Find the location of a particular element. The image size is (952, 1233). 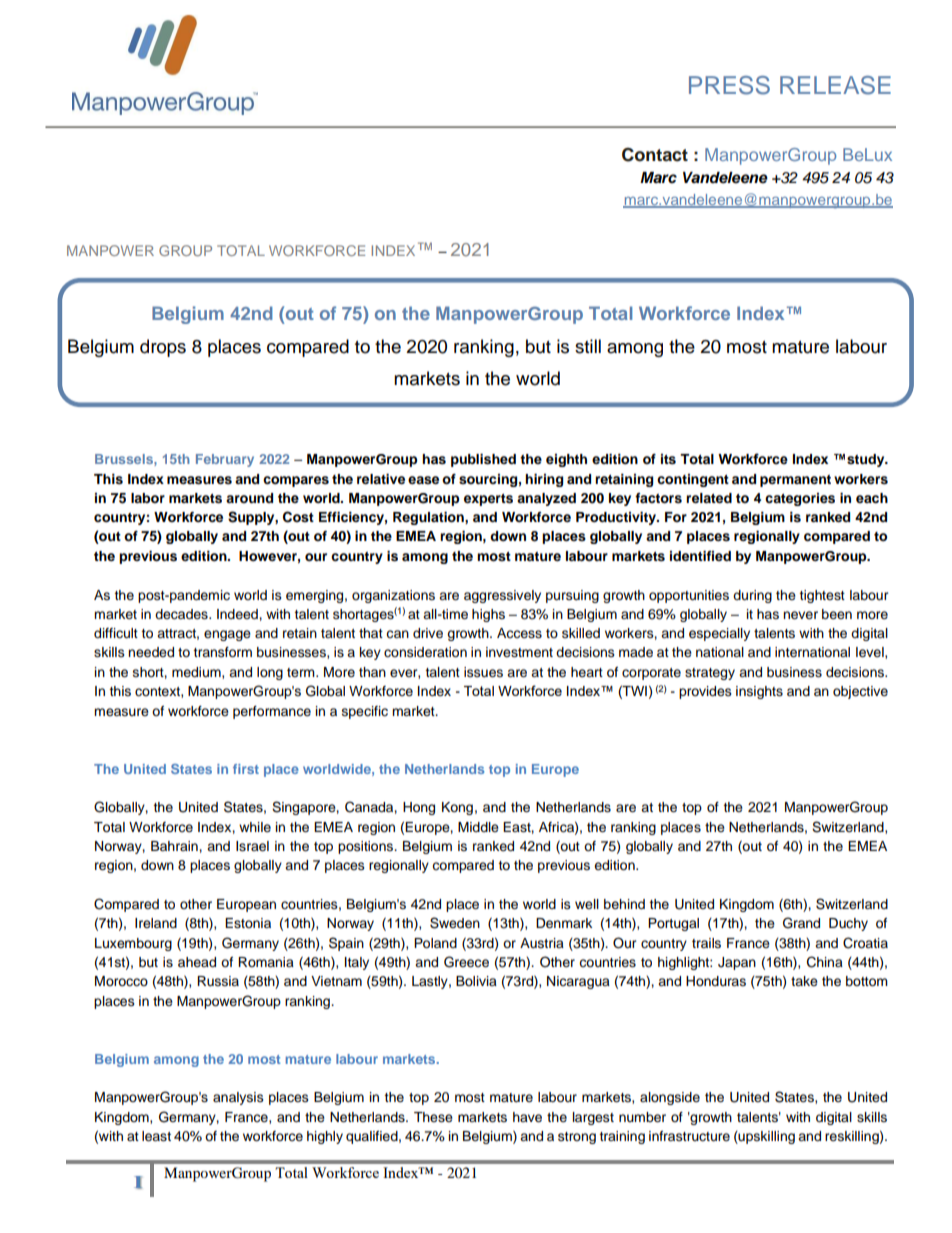

analysis is located at coordinates (238, 1098).
